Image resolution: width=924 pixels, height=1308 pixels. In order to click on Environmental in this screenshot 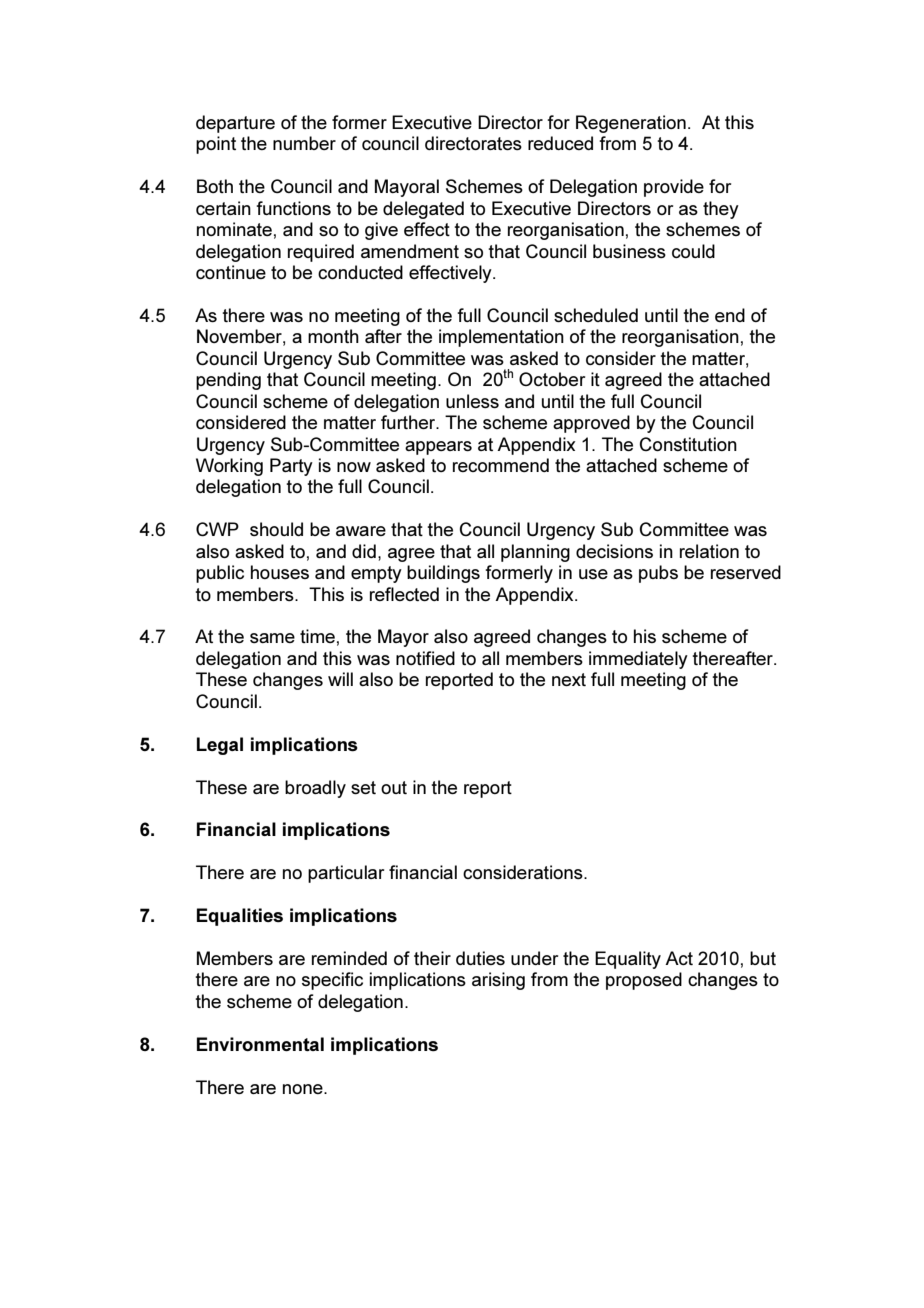, I will do `click(260, 1044)`.
